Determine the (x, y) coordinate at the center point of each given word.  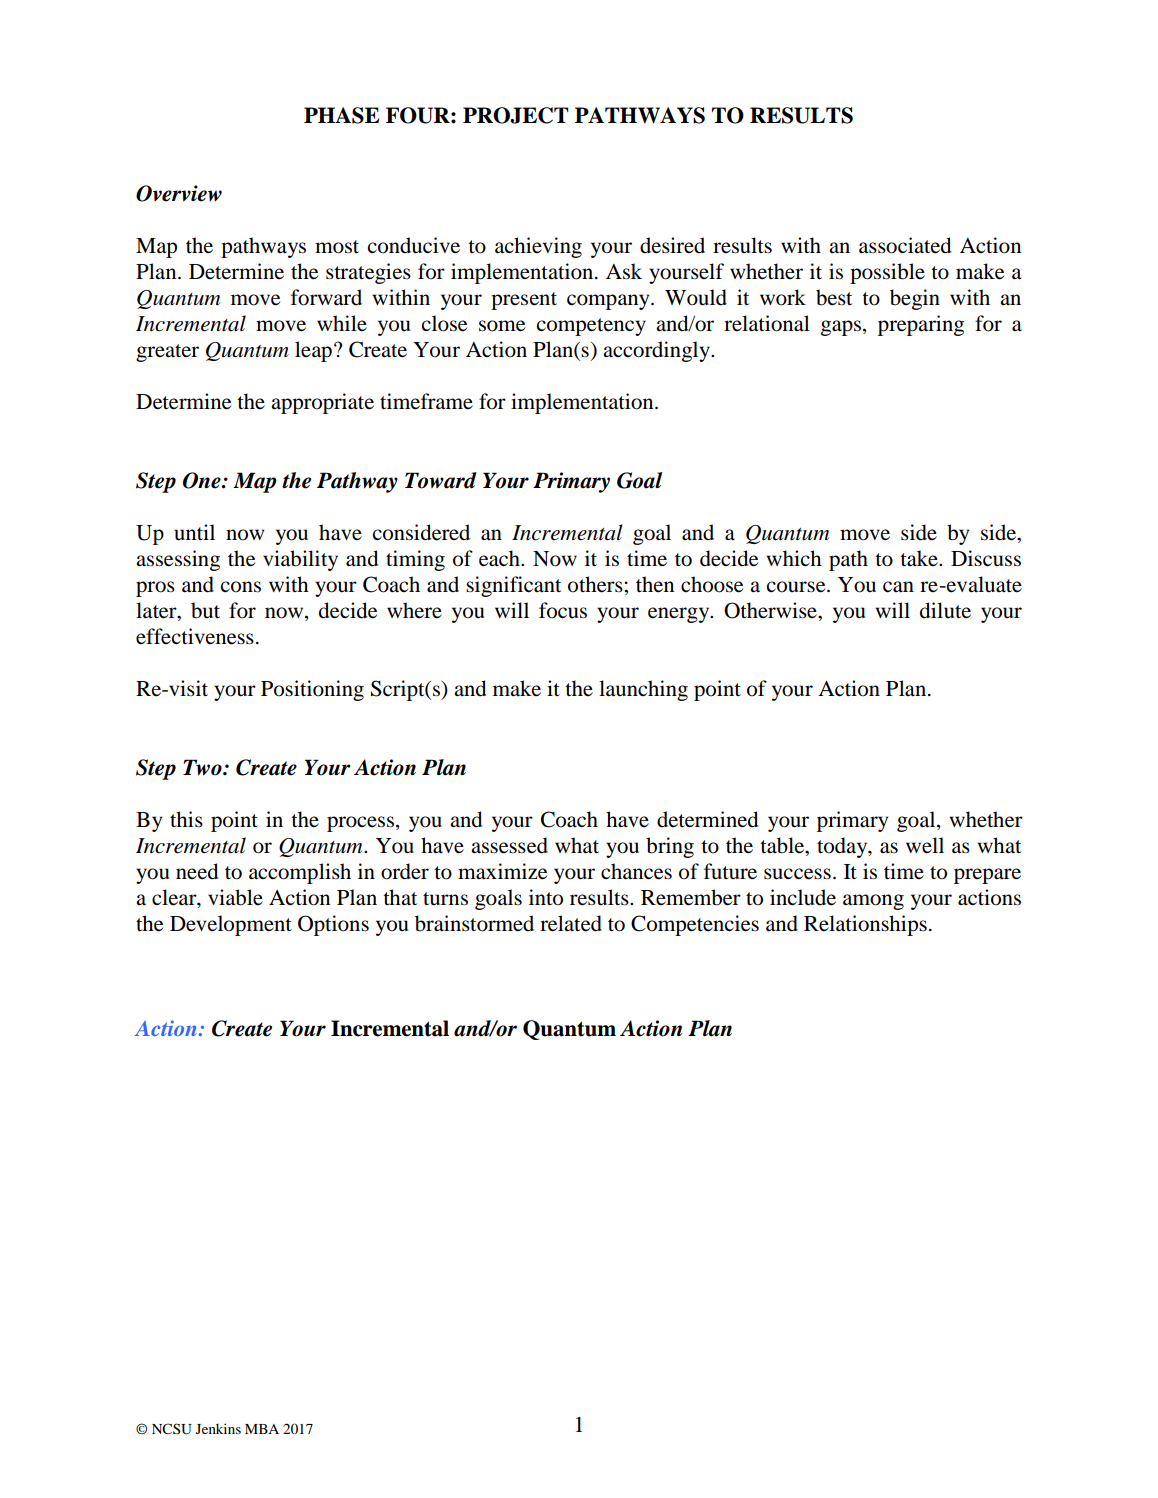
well (925, 845)
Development (231, 925)
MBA (262, 1429)
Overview (179, 193)
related (571, 923)
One (203, 480)
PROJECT (516, 115)
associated (905, 245)
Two (203, 767)
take (920, 558)
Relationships (865, 925)
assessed (509, 845)
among (873, 902)
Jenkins (218, 1428)
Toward (441, 480)
